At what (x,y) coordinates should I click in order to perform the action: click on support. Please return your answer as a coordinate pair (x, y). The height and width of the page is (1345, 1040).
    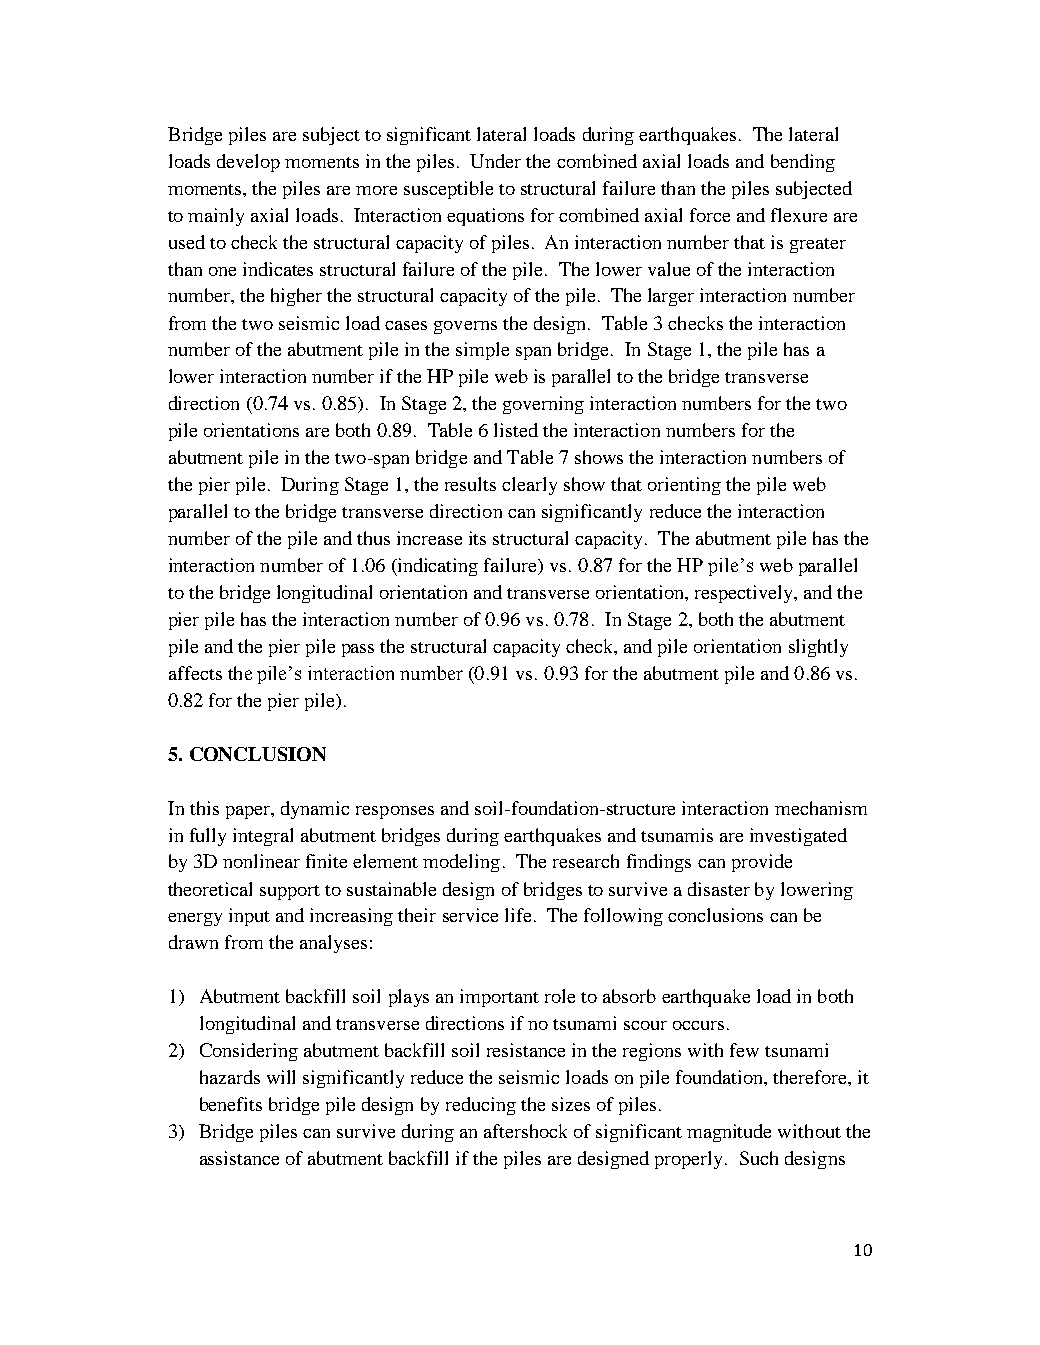
    Looking at the image, I should click on (290, 892).
